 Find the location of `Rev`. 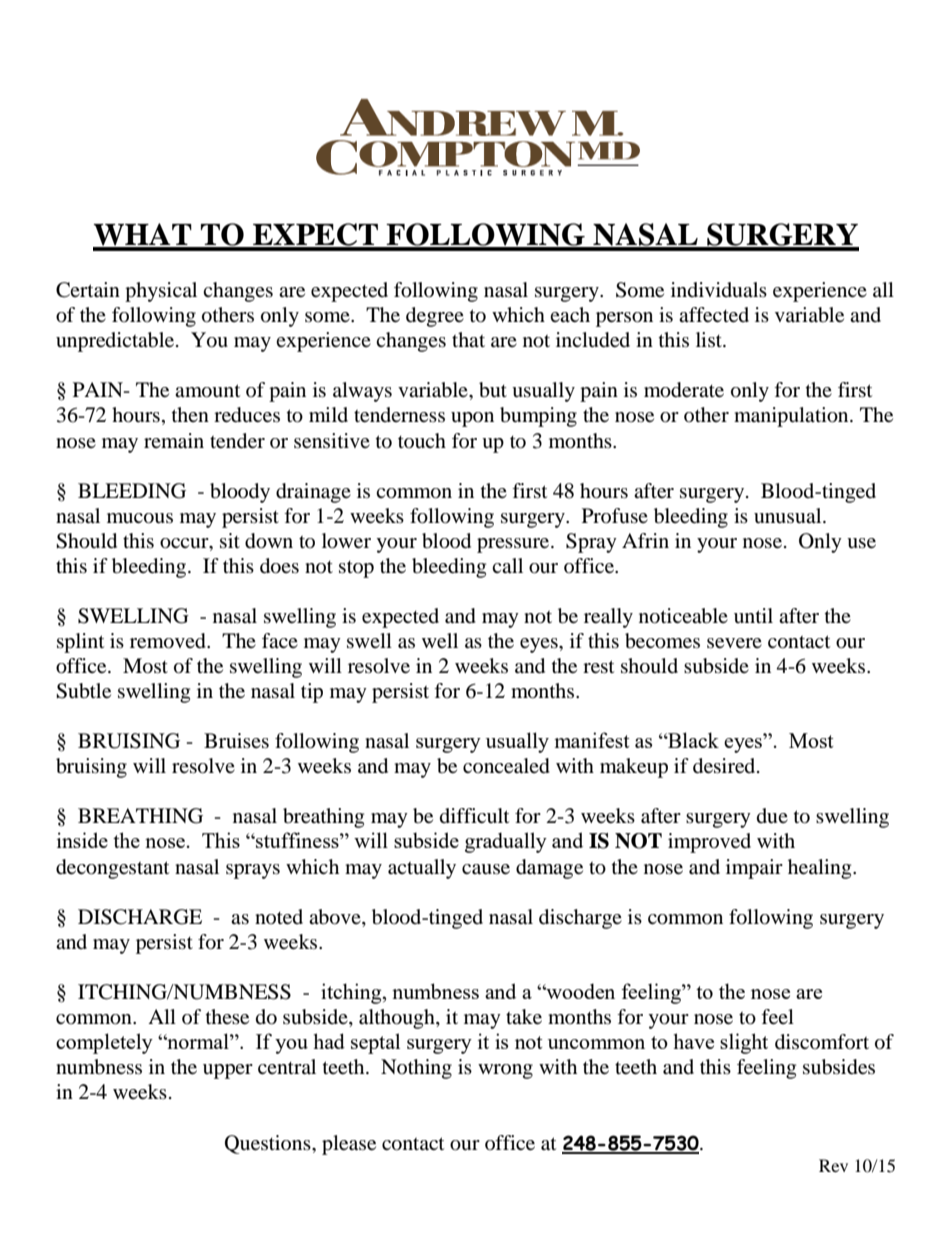

Rev is located at coordinates (833, 1165).
